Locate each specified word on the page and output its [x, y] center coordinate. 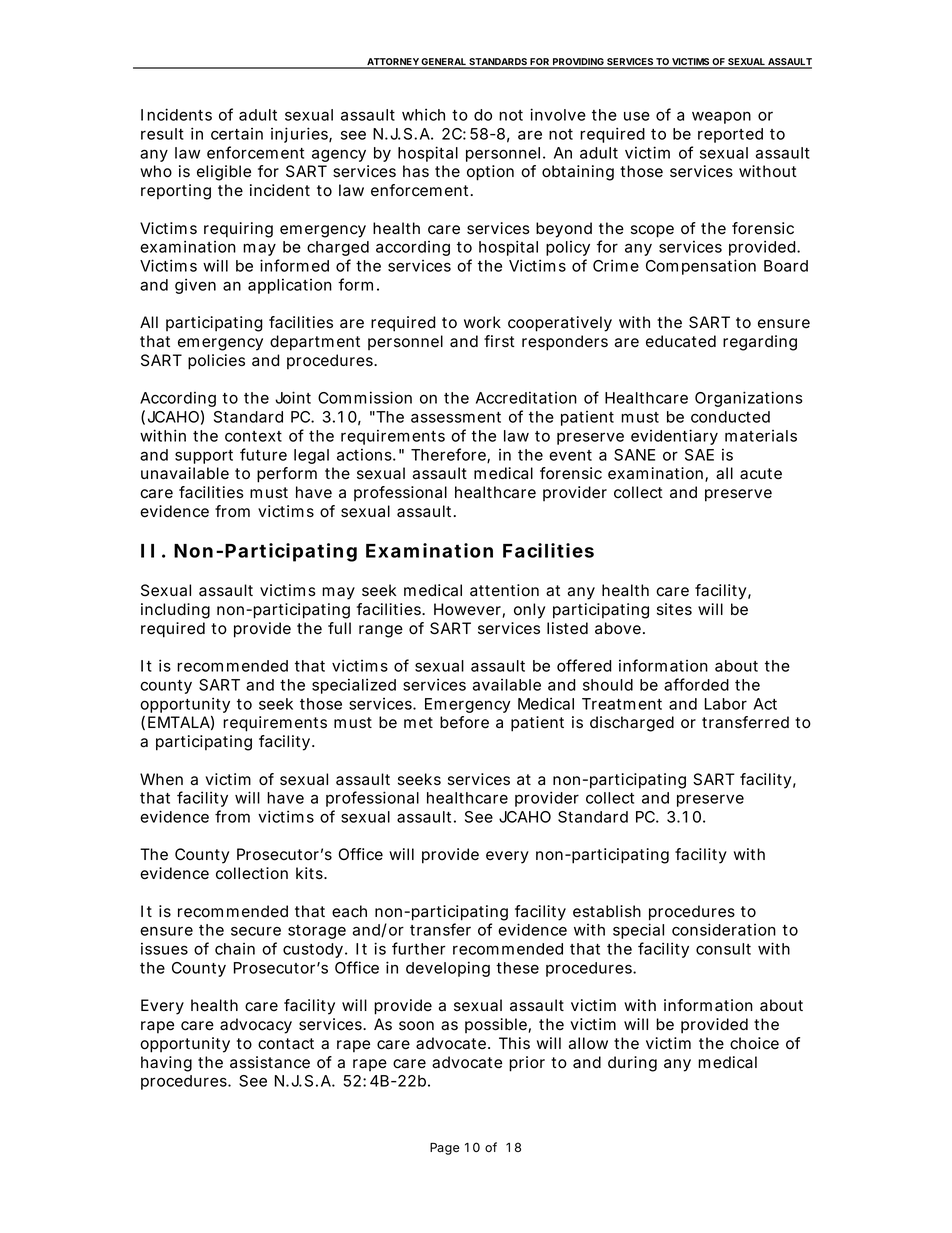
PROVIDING [578, 63]
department [315, 343]
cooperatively [560, 324]
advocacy [256, 1026]
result [162, 134]
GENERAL [444, 63]
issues [164, 949]
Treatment [622, 704]
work [482, 322]
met [418, 723]
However [467, 609]
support [204, 457]
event [570, 455]
